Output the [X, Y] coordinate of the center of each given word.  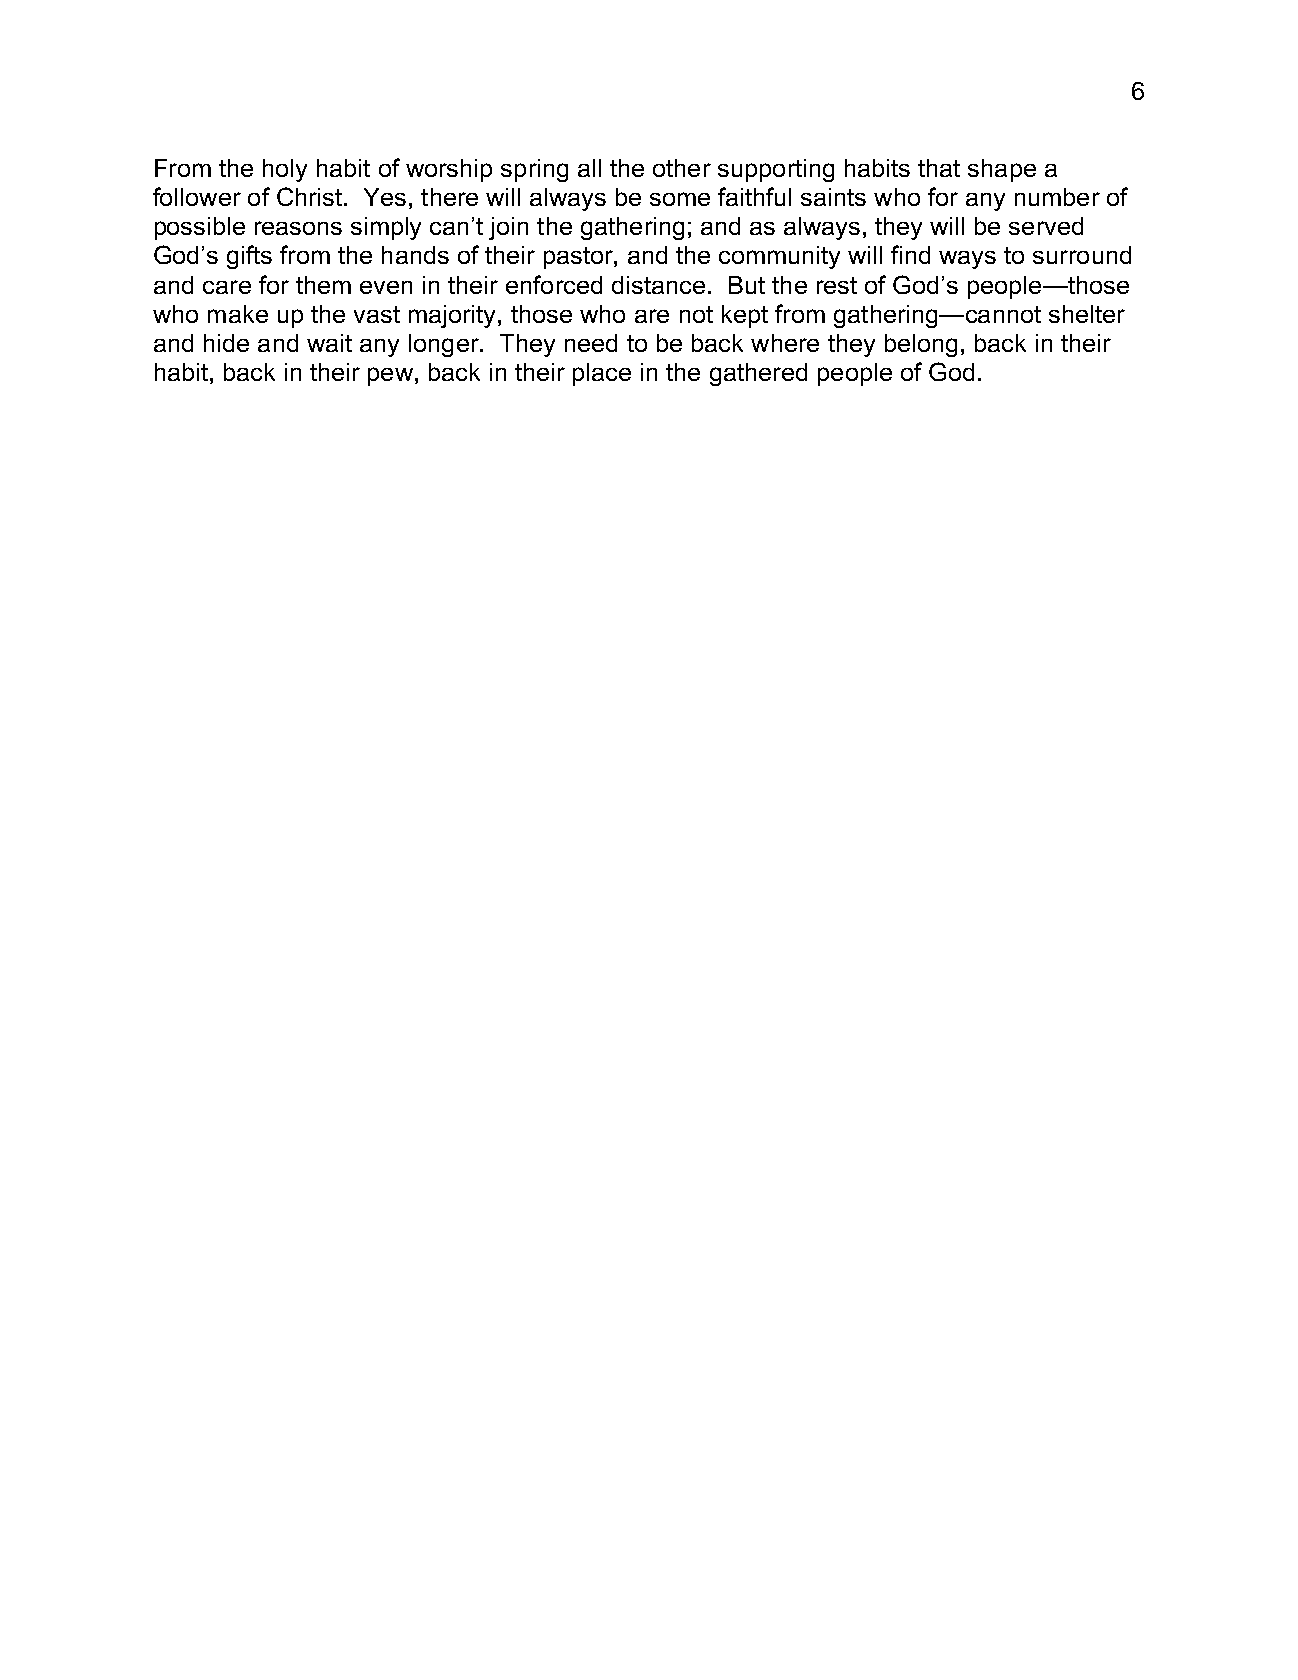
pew [390, 376]
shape [1002, 170]
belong [921, 345]
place [602, 374]
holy [285, 170]
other [682, 168]
